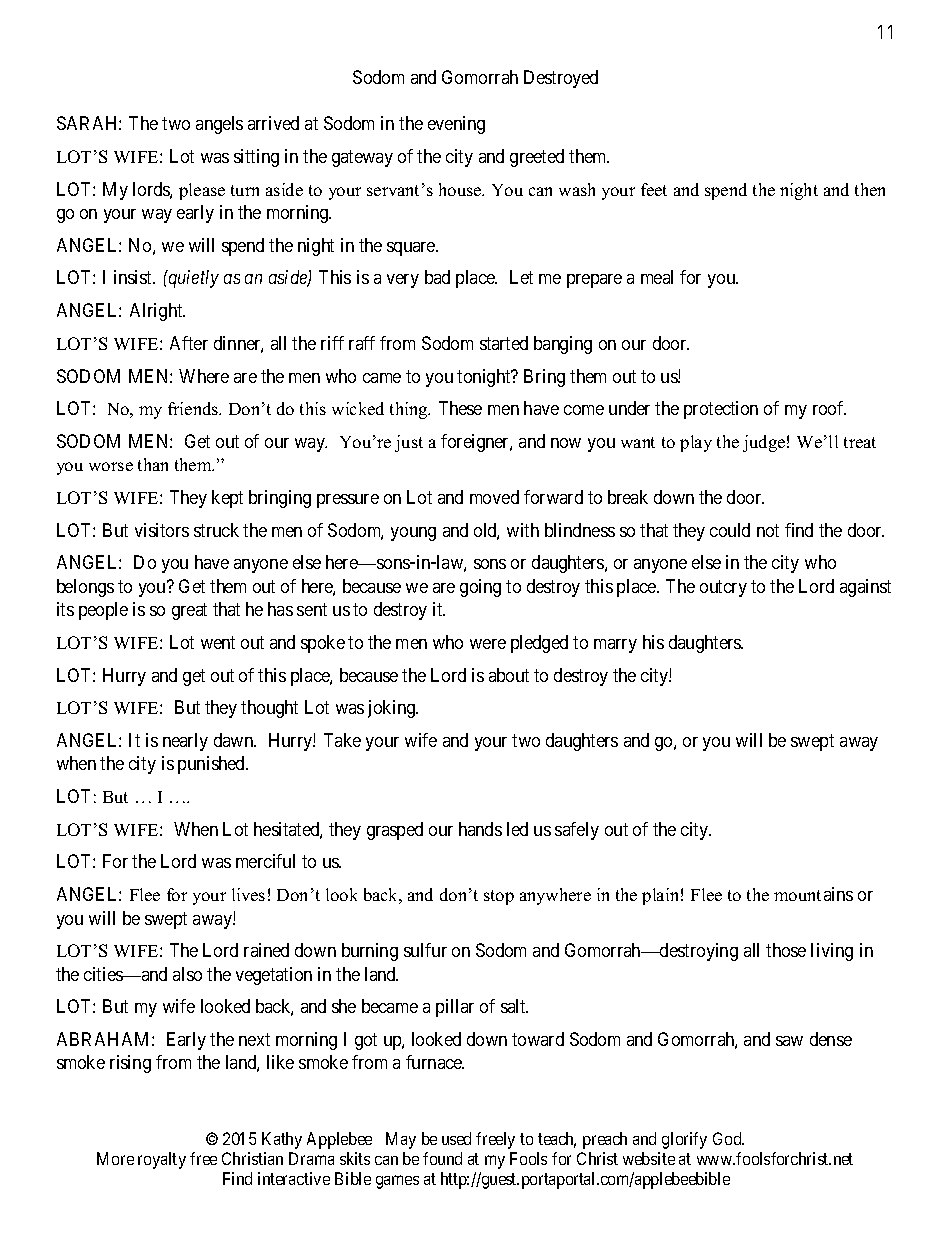  I want to click on then, so click(870, 189).
